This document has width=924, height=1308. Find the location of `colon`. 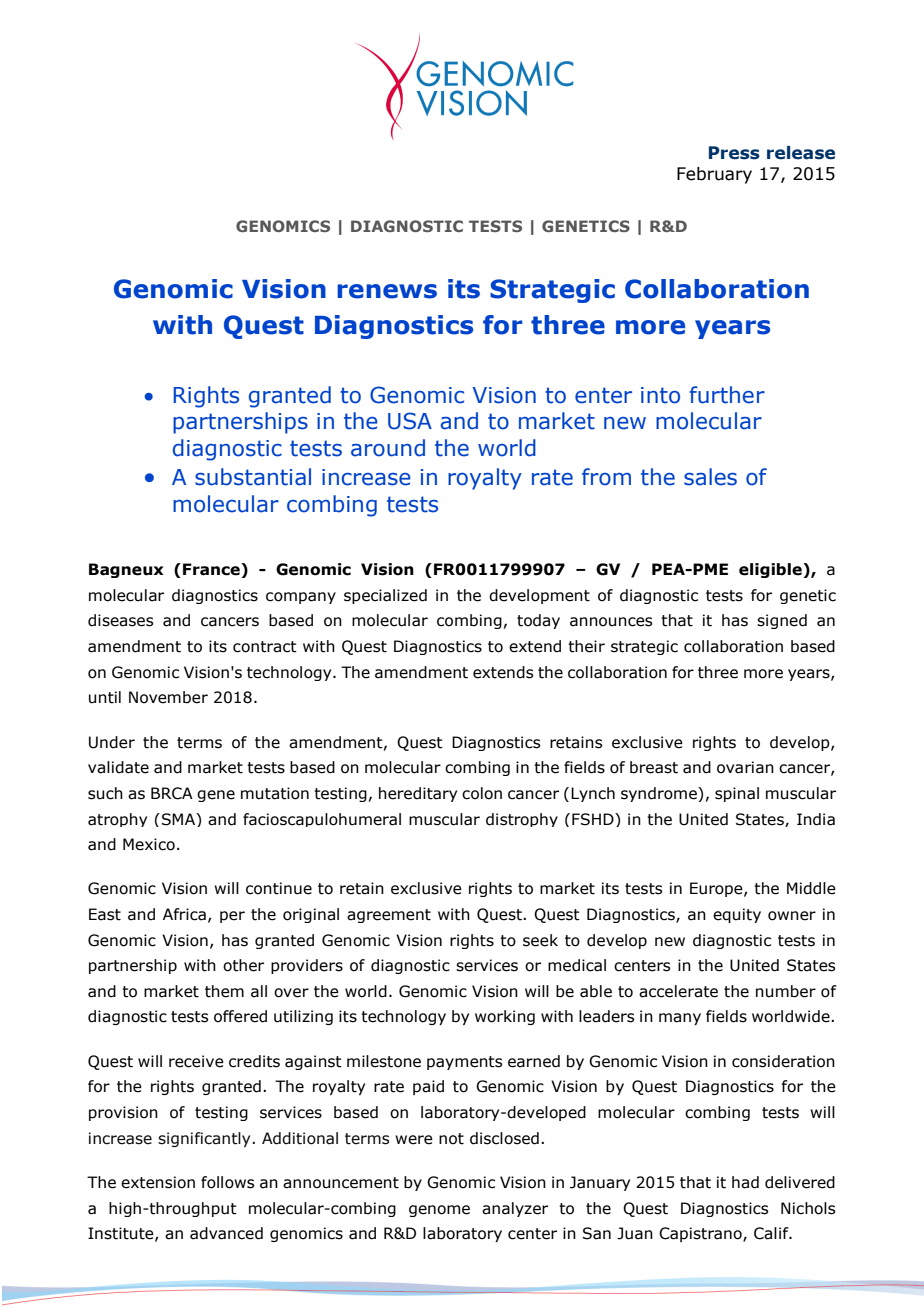

colon is located at coordinates (482, 793).
